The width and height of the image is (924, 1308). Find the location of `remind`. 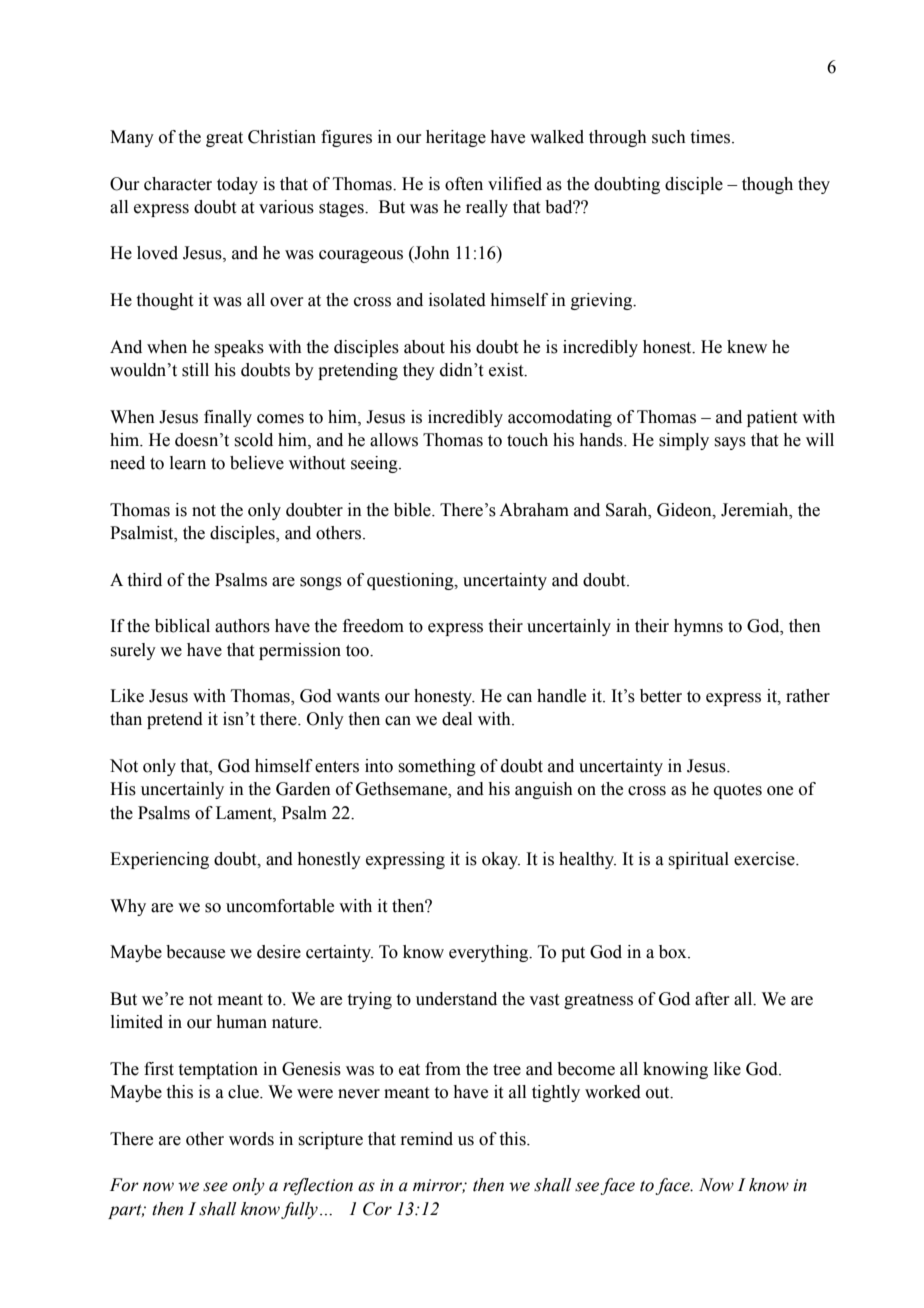

remind is located at coordinates (426, 1139).
